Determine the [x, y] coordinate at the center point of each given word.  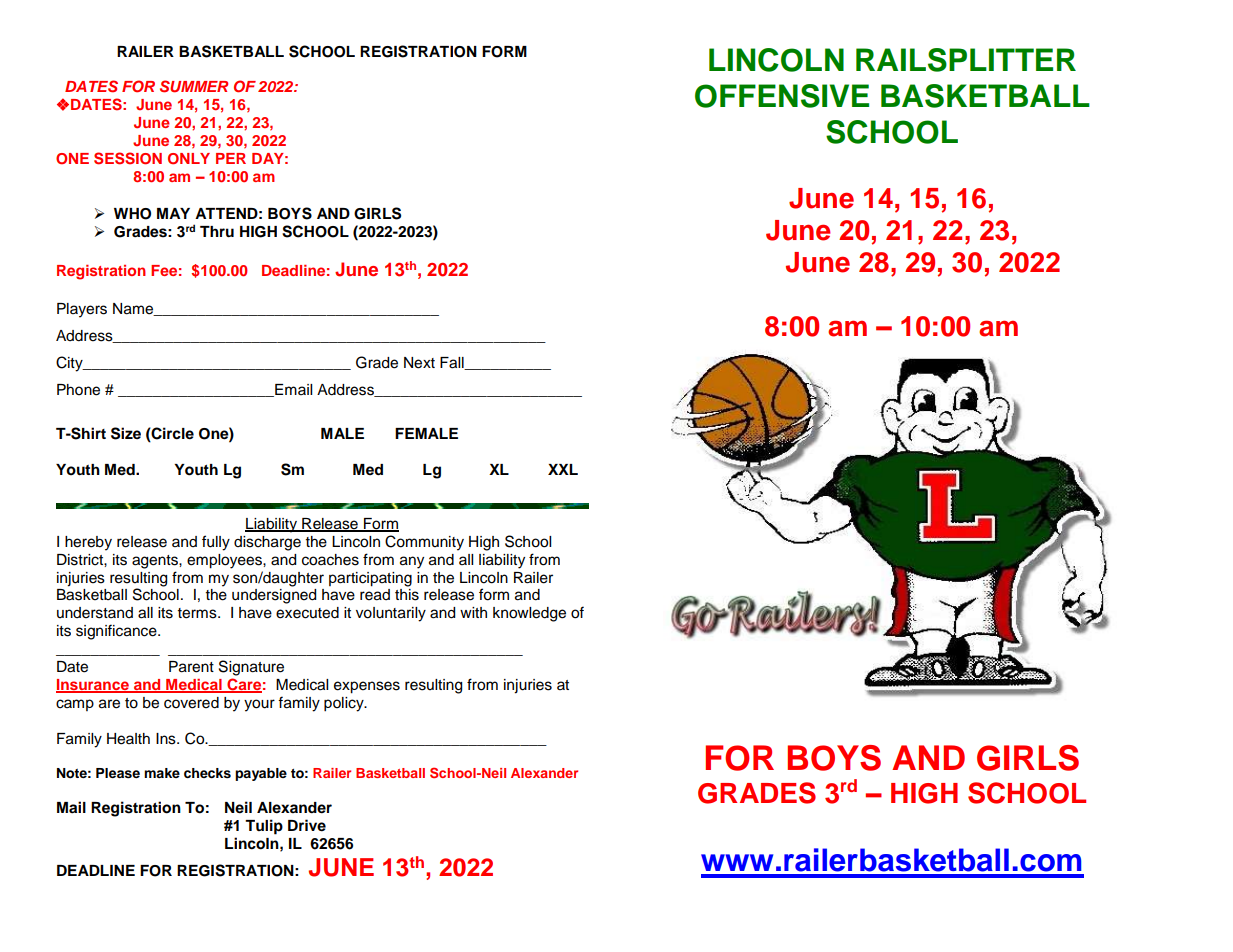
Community [424, 543]
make [162, 773]
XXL [563, 469]
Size [126, 433]
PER [231, 158]
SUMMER [194, 86]
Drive [307, 825]
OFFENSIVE [782, 96]
